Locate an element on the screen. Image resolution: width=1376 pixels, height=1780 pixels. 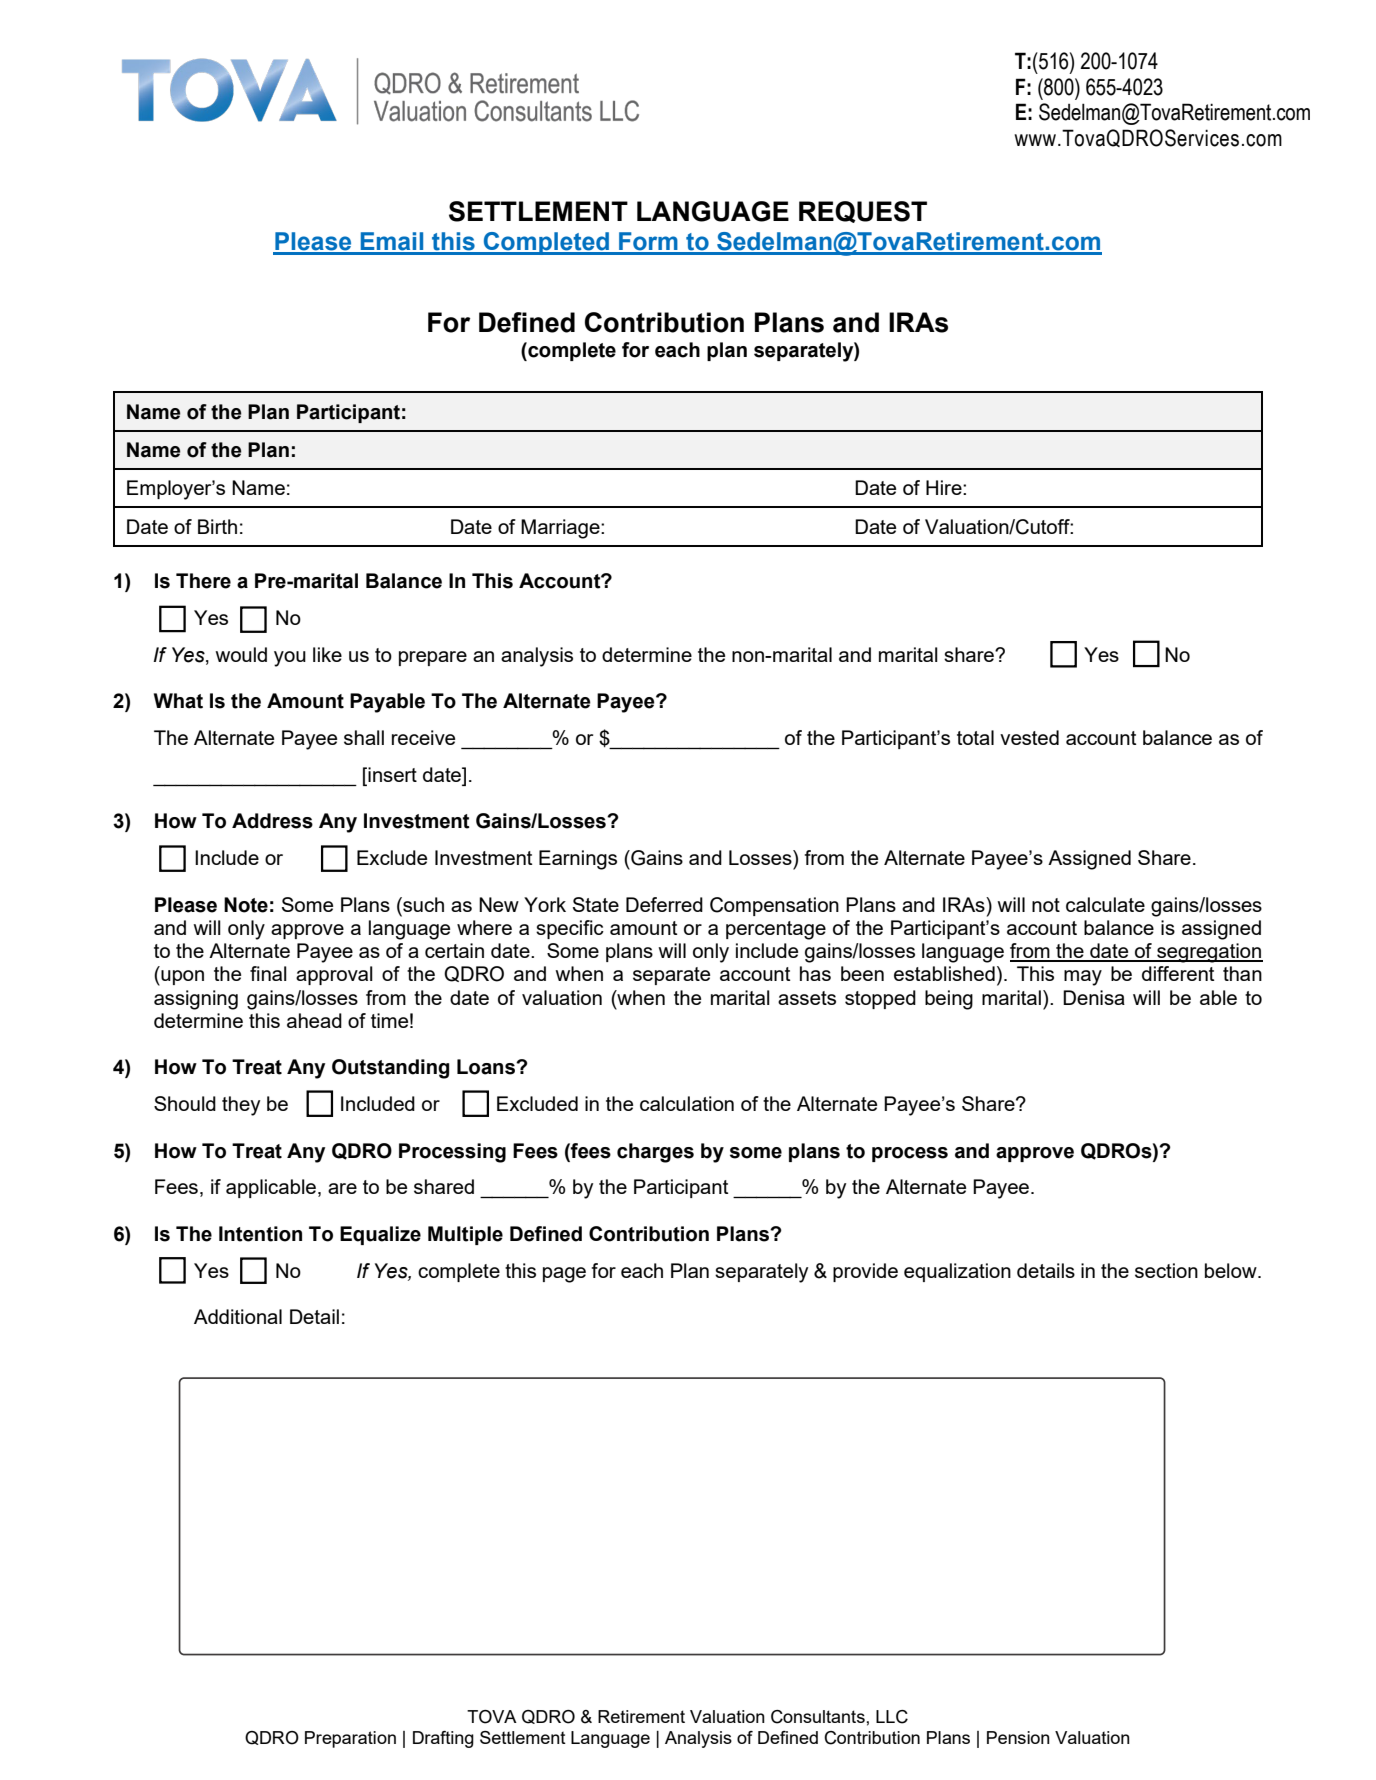
Preparation is located at coordinates (350, 1739).
